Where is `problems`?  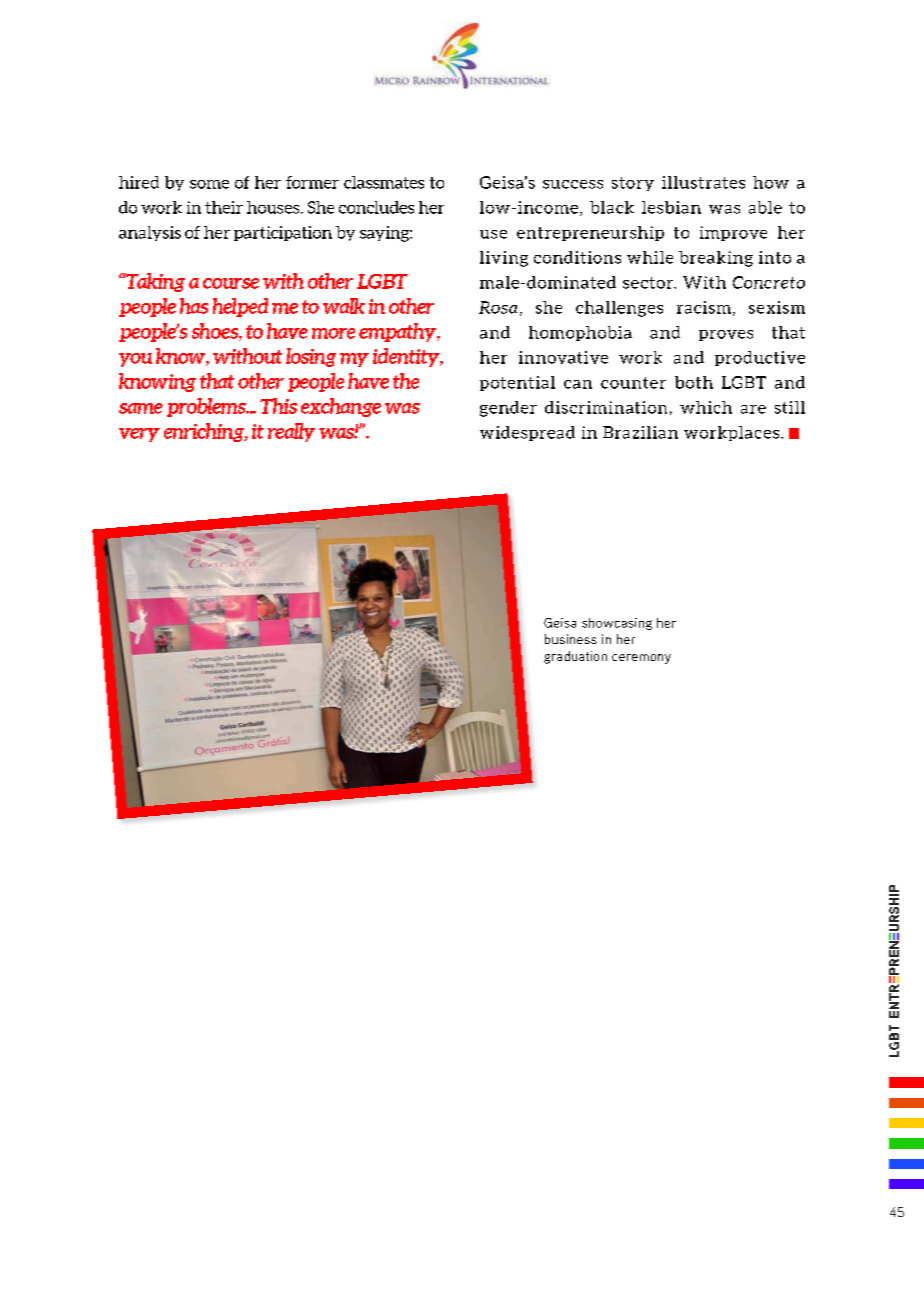
problems is located at coordinates (207, 407).
